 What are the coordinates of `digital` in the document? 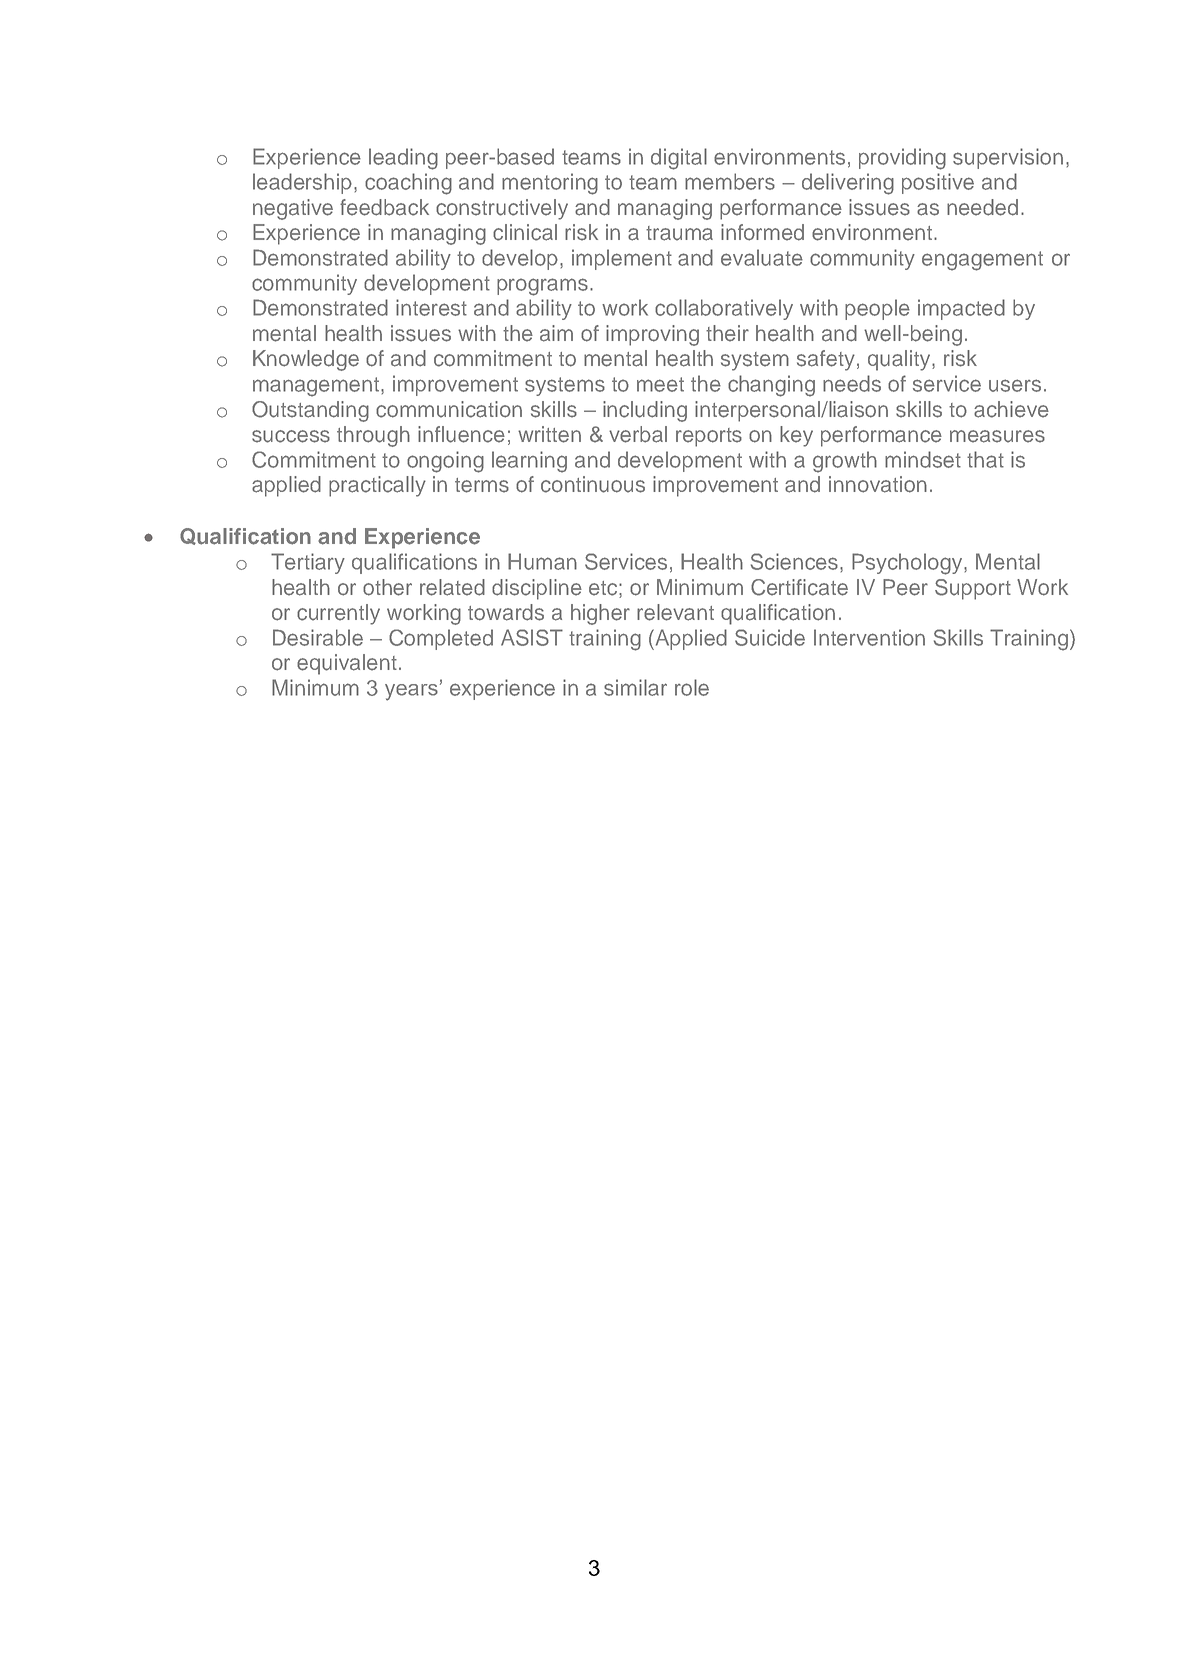 It's located at (679, 159).
